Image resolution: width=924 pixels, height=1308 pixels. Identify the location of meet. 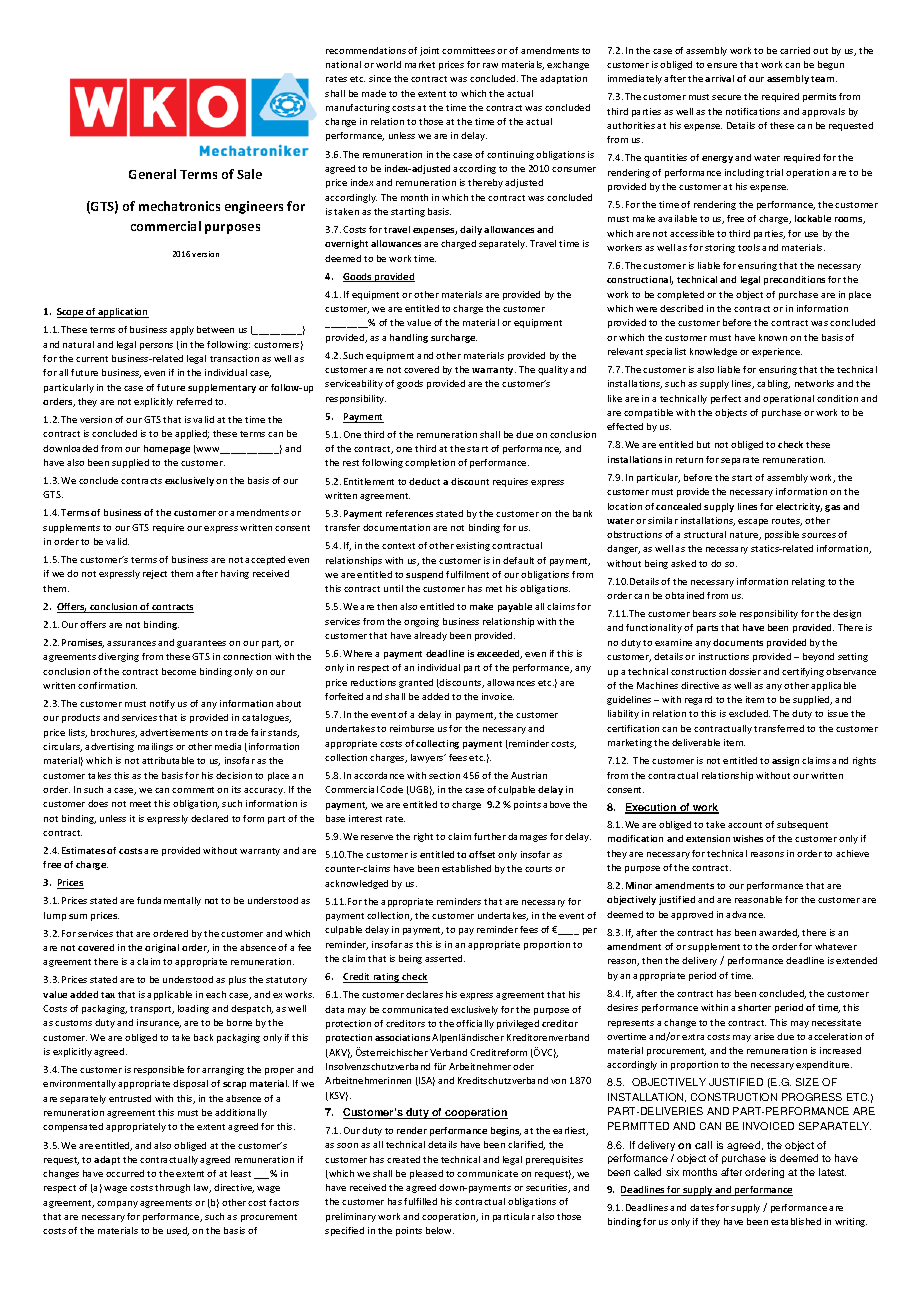
(140, 804).
